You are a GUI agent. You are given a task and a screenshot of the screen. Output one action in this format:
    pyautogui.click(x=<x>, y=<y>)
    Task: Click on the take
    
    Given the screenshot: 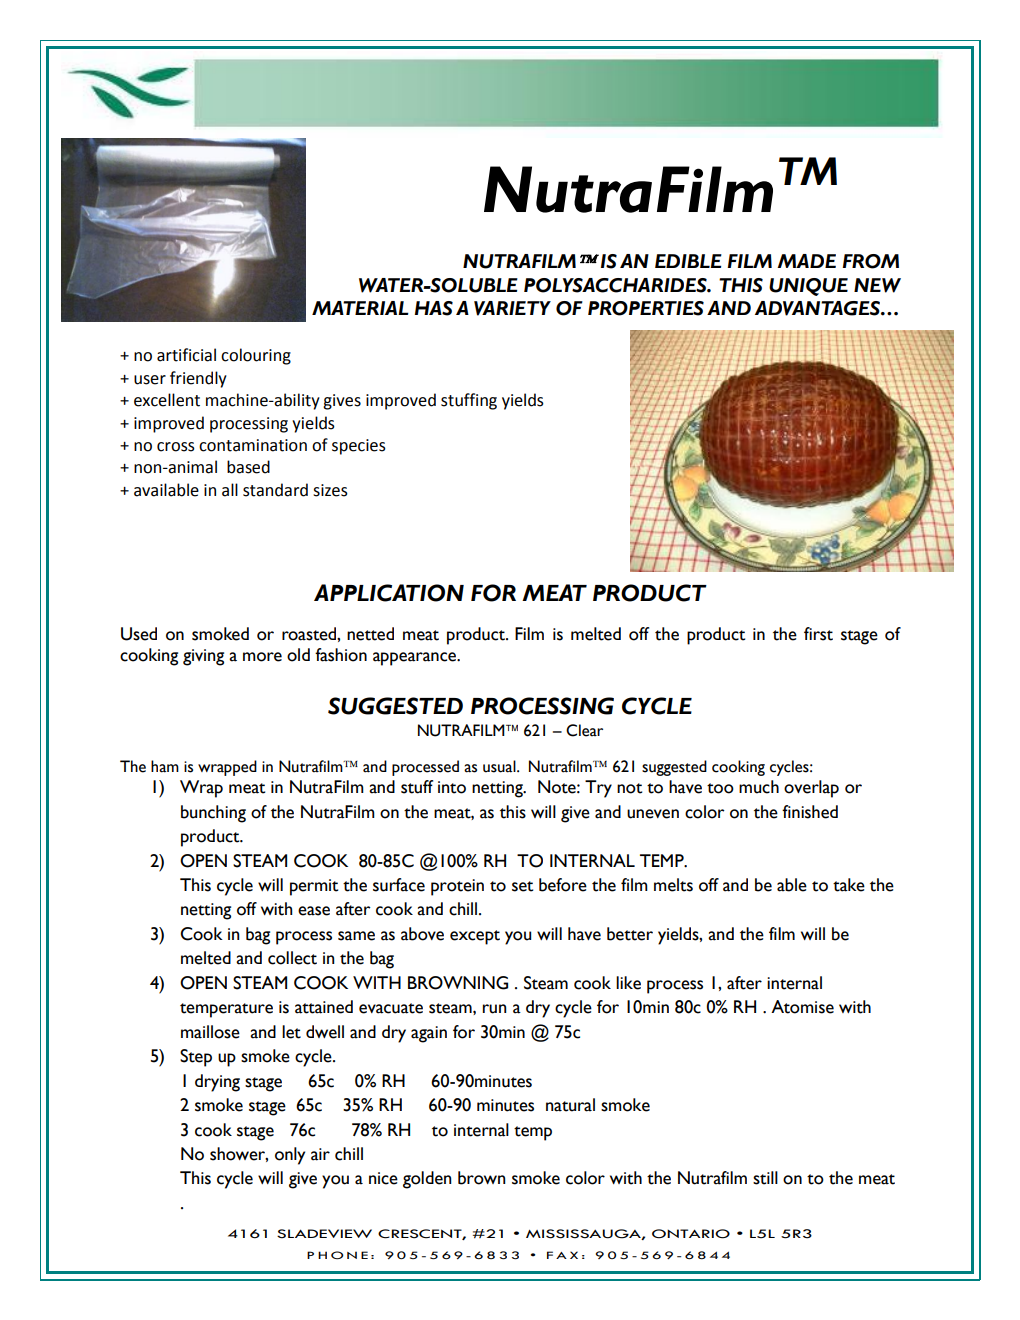 What is the action you would take?
    pyautogui.click(x=849, y=885)
